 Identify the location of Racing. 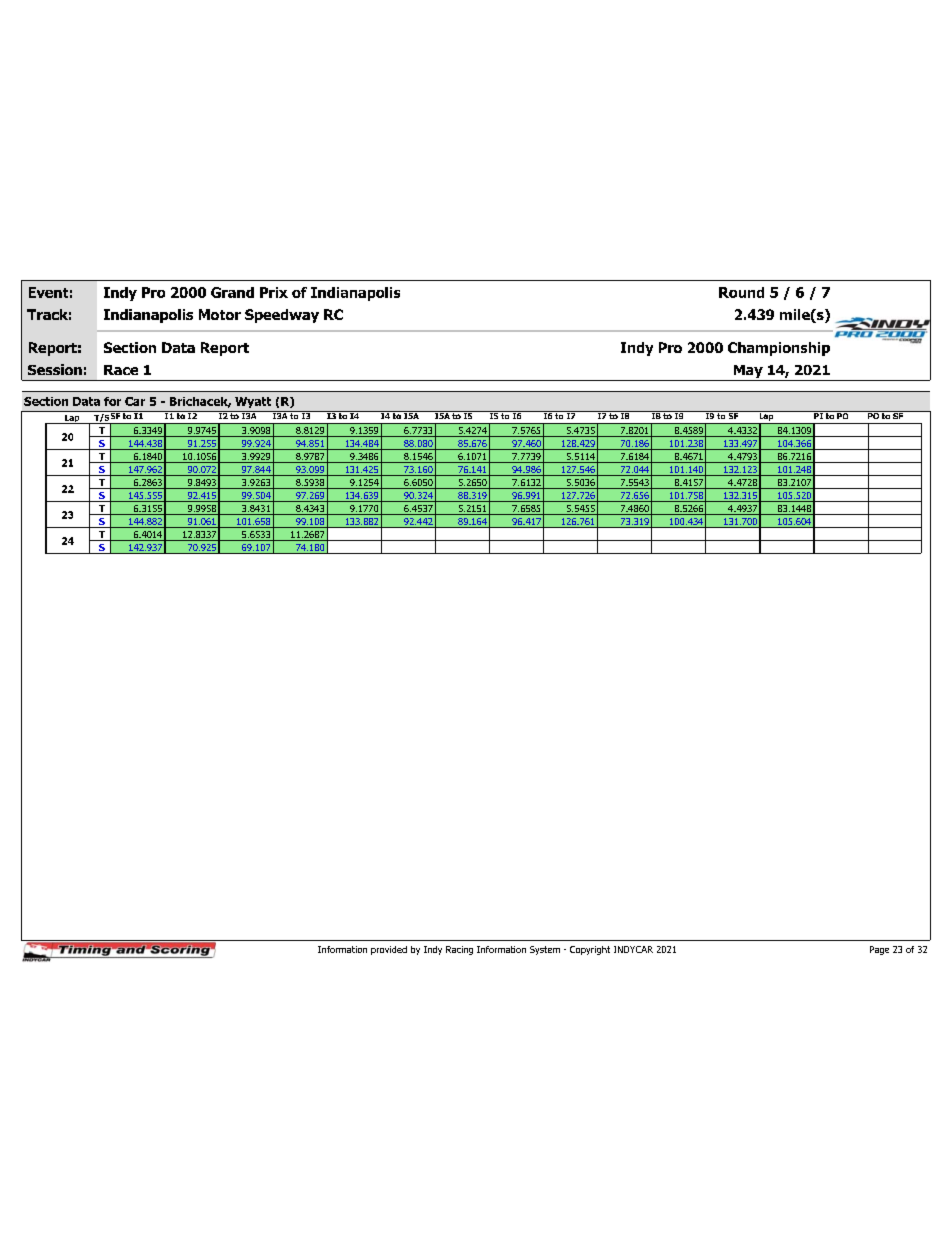
(459, 950).
